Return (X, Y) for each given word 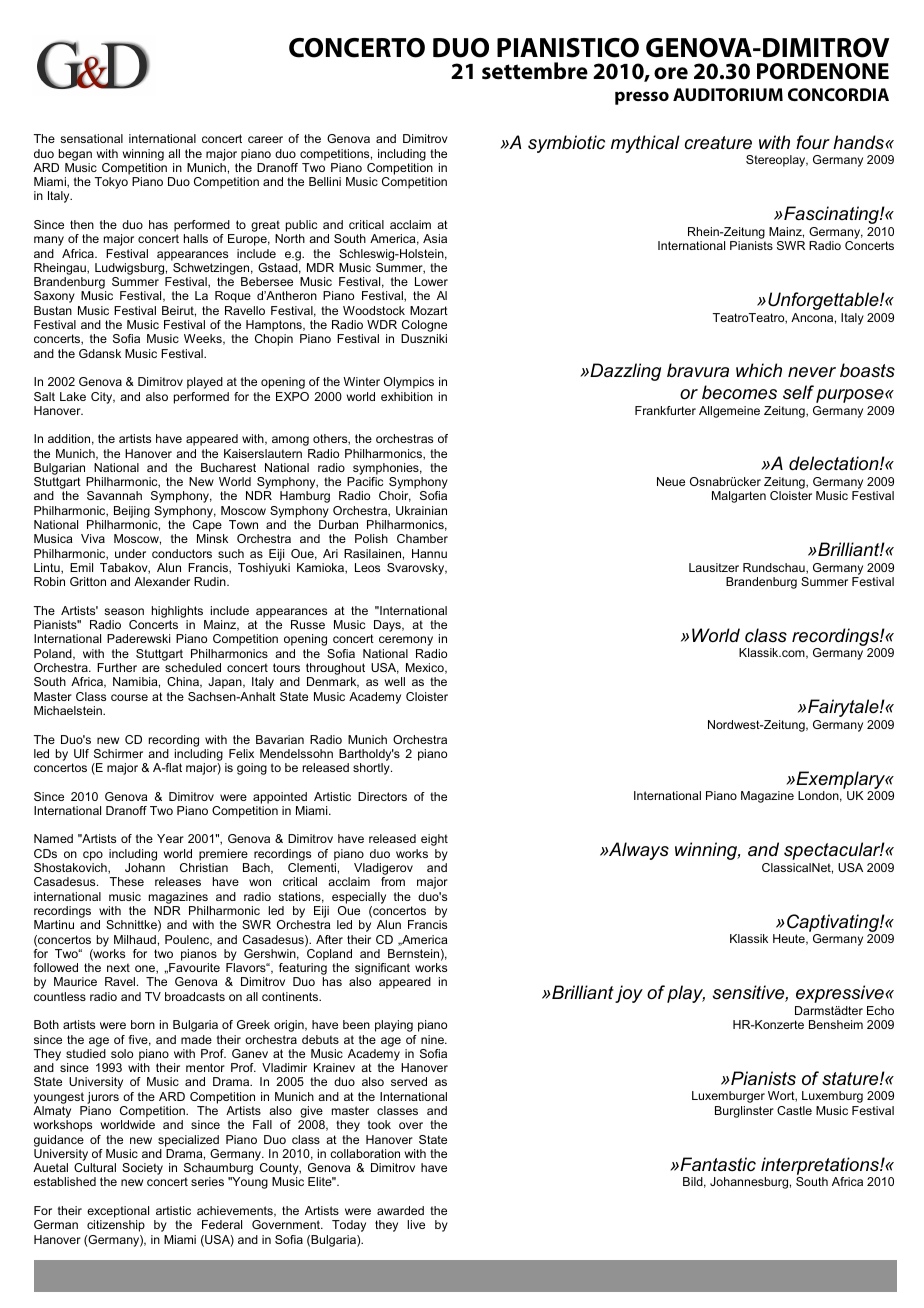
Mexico (426, 668)
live (416, 1224)
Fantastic (717, 1164)
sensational (91, 138)
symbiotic (566, 144)
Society (142, 1169)
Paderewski (138, 638)
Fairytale (844, 708)
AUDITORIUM (728, 94)
